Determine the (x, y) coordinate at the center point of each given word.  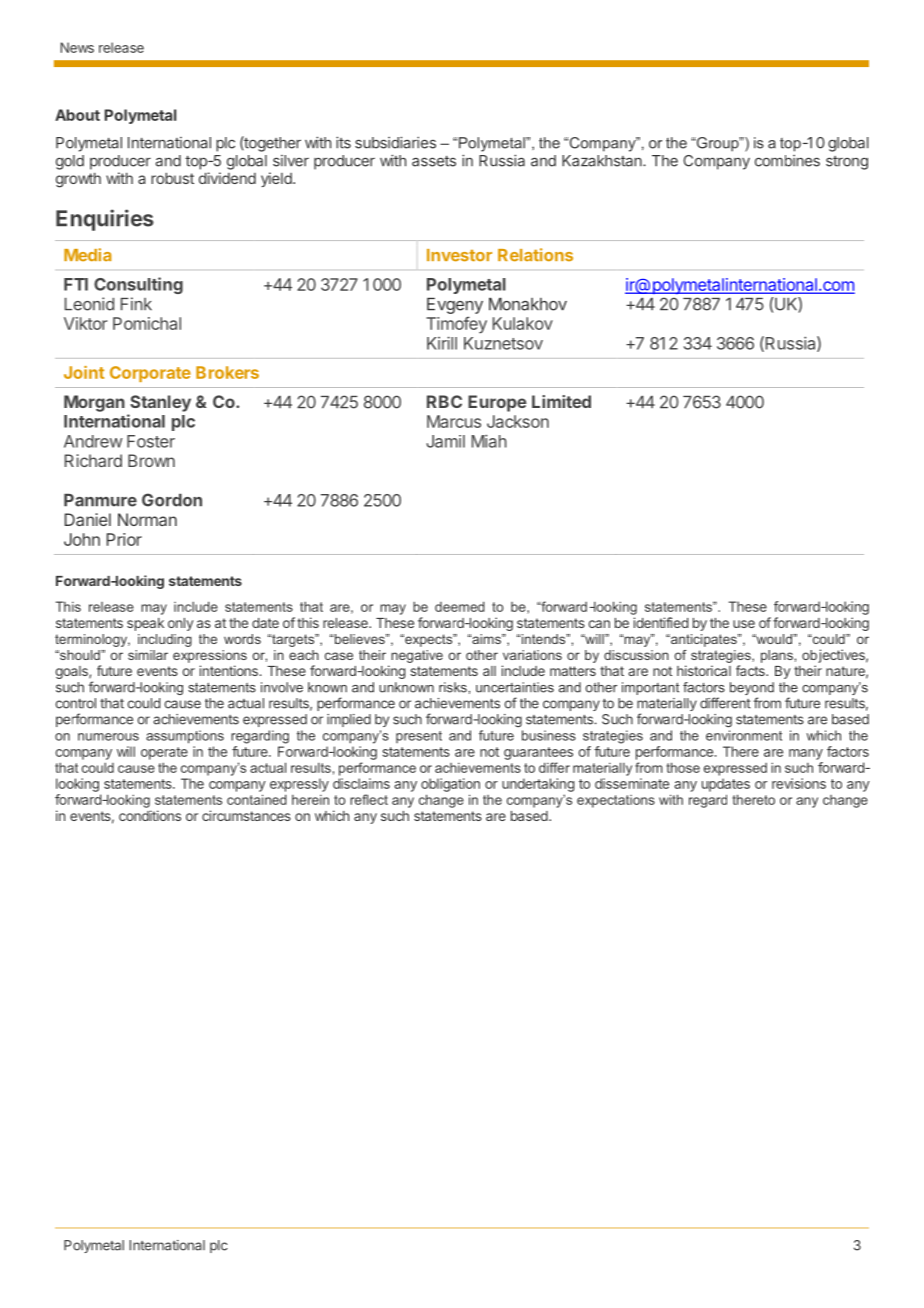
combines (787, 161)
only (180, 624)
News (77, 47)
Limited (561, 401)
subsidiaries (395, 142)
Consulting (138, 285)
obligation (450, 785)
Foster (151, 441)
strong (847, 163)
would (774, 639)
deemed (460, 606)
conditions (150, 815)
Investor (459, 255)
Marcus (454, 421)
